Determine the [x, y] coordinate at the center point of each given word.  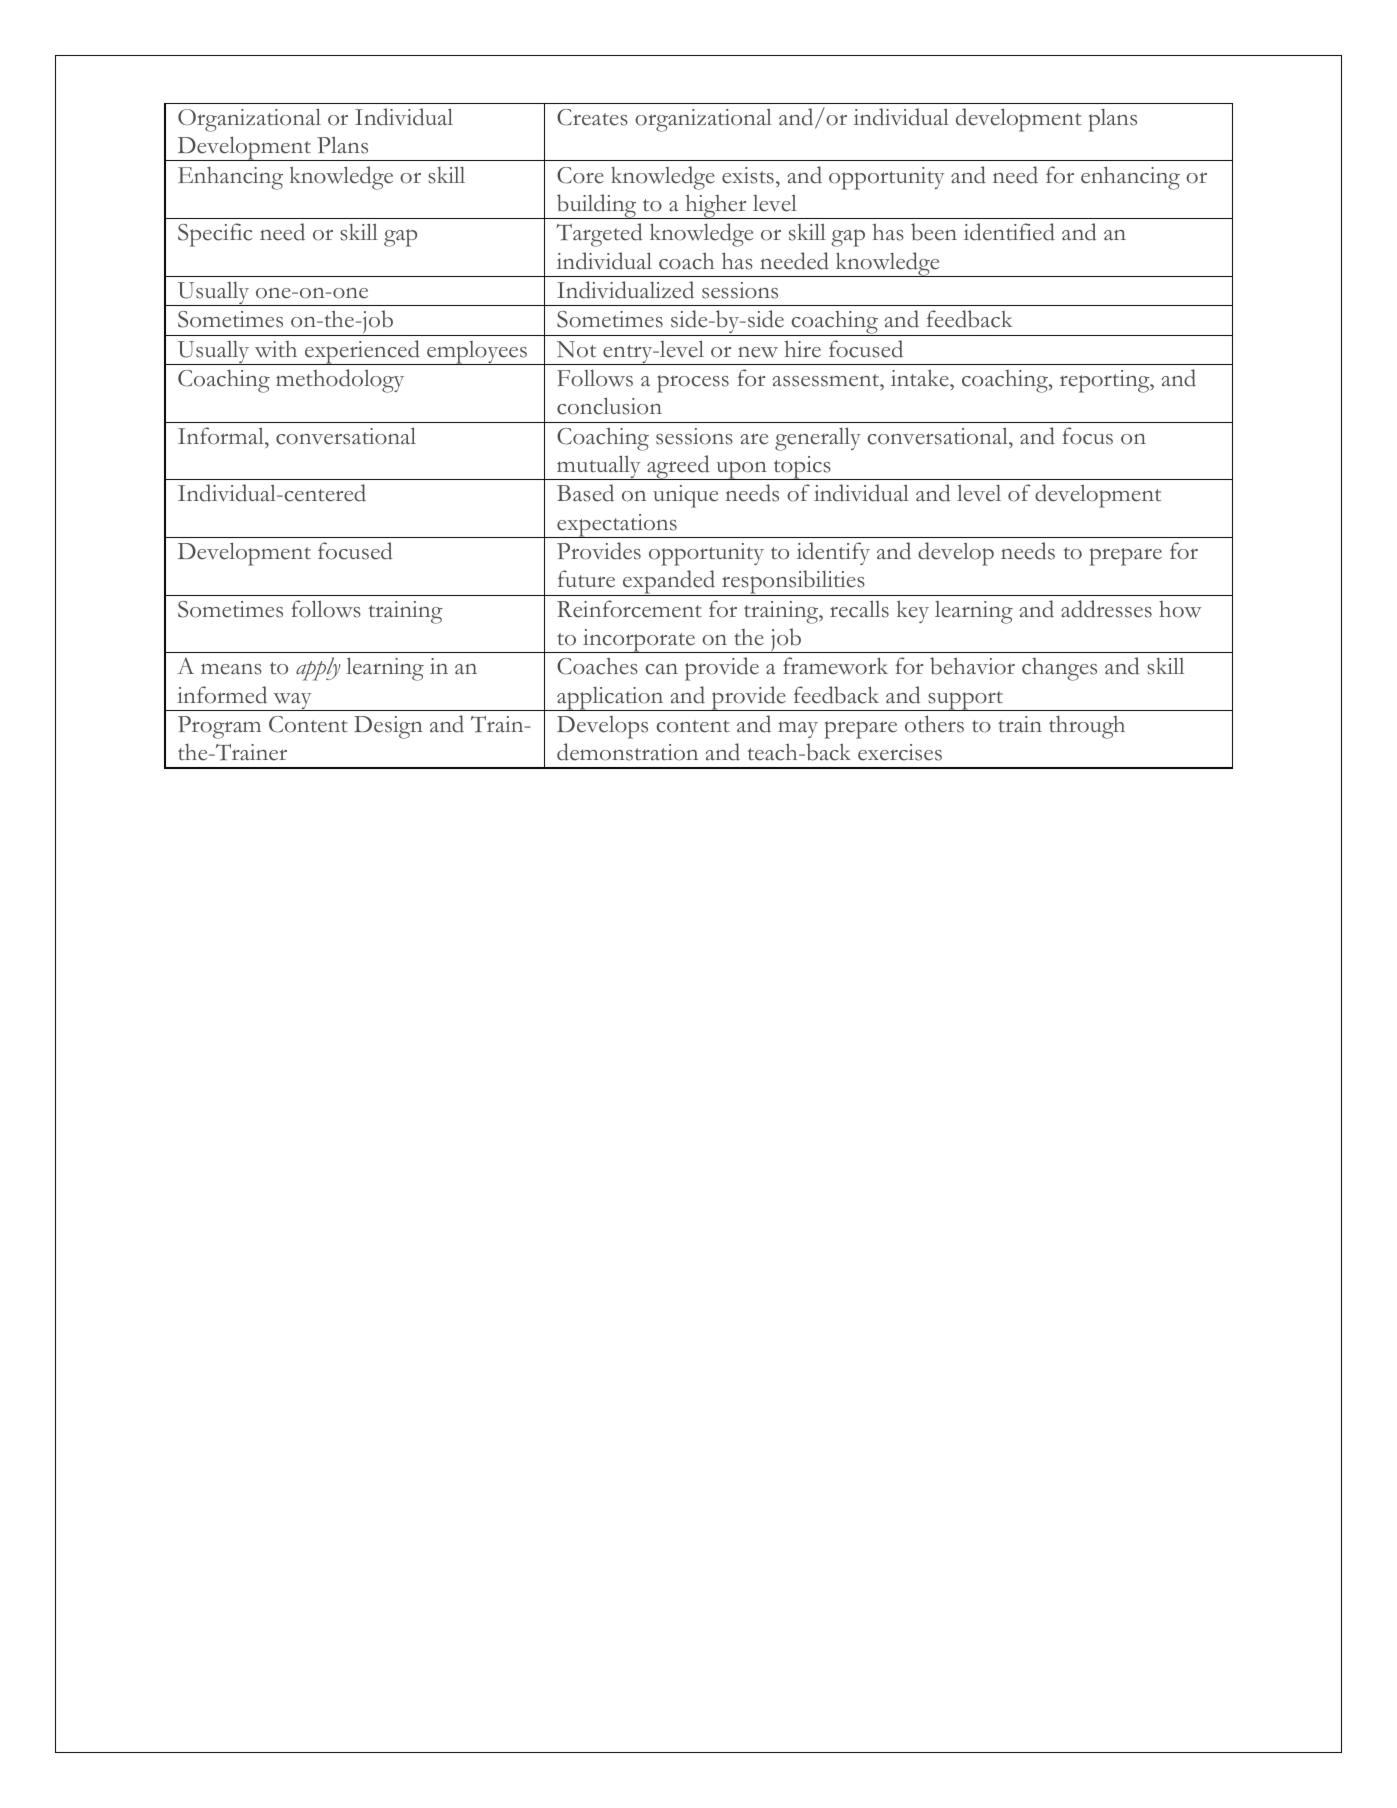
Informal [222, 436]
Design [388, 727]
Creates [592, 117]
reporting [1106, 381]
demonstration [627, 752]
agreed [678, 467]
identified [1009, 232]
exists [748, 175]
